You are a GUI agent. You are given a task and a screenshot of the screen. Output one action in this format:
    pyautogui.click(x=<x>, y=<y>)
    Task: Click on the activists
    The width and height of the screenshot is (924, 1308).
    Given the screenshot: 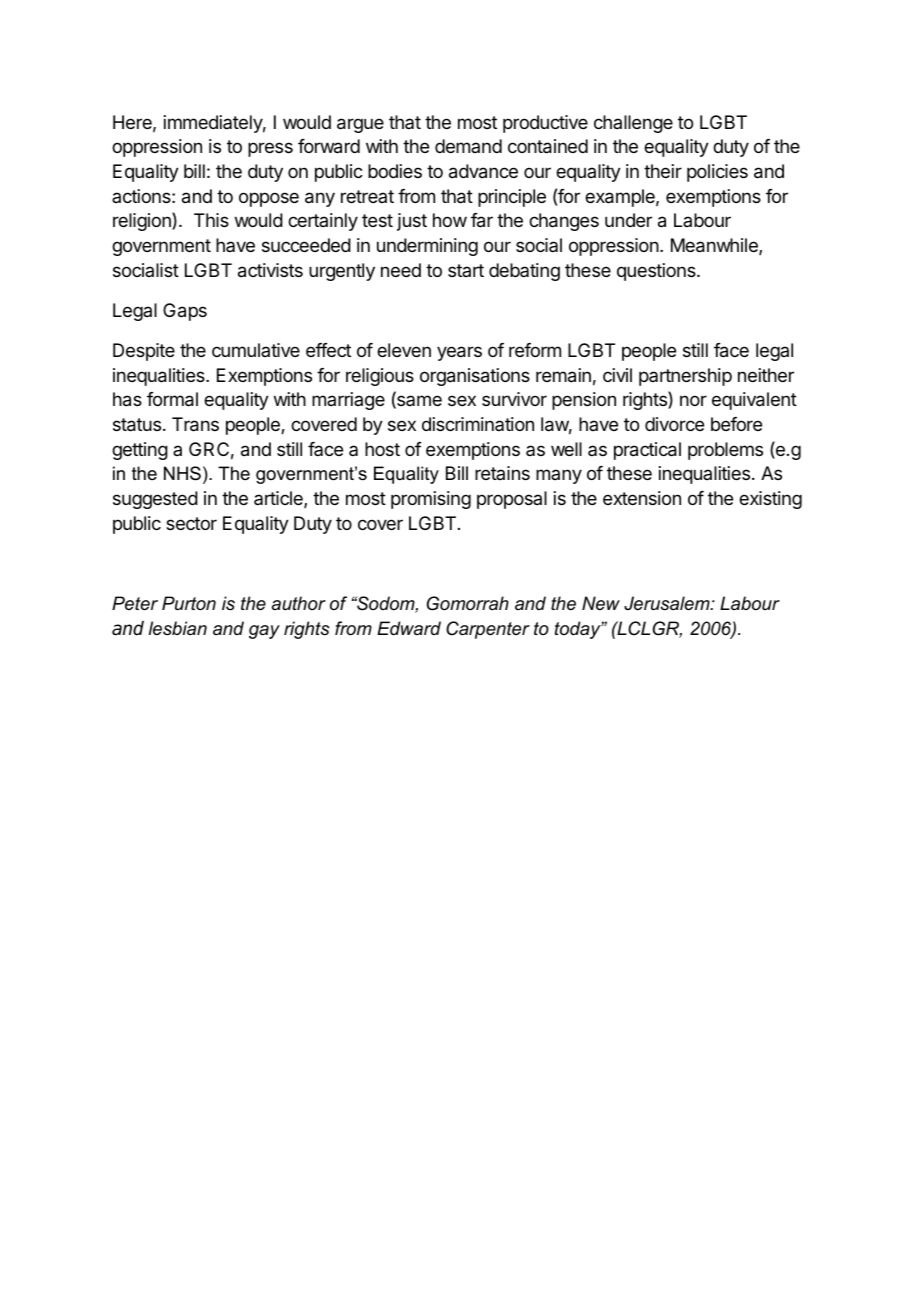 What is the action you would take?
    pyautogui.click(x=270, y=270)
